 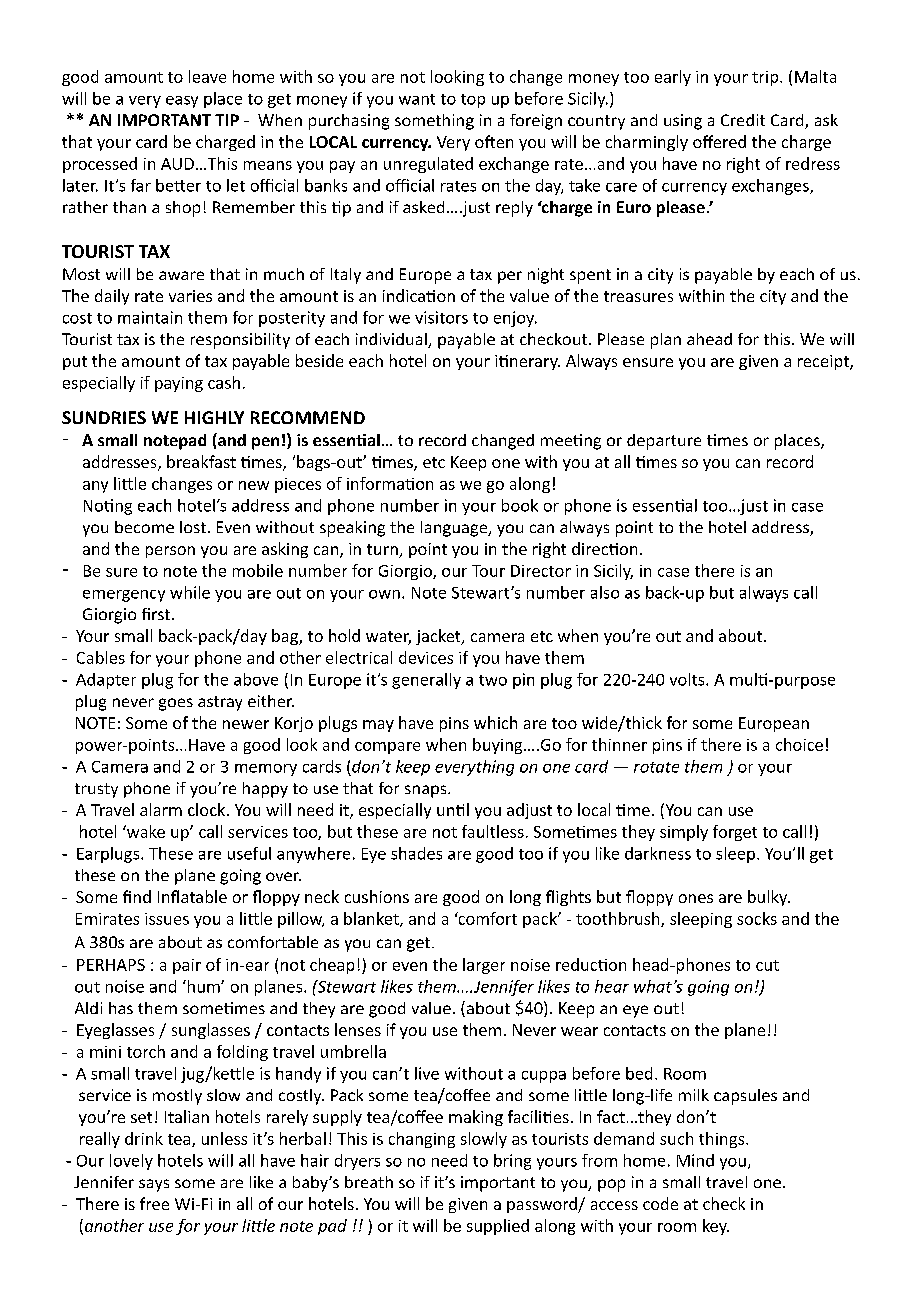 What do you see at coordinates (167, 919) in the screenshot?
I see `issues` at bounding box center [167, 919].
